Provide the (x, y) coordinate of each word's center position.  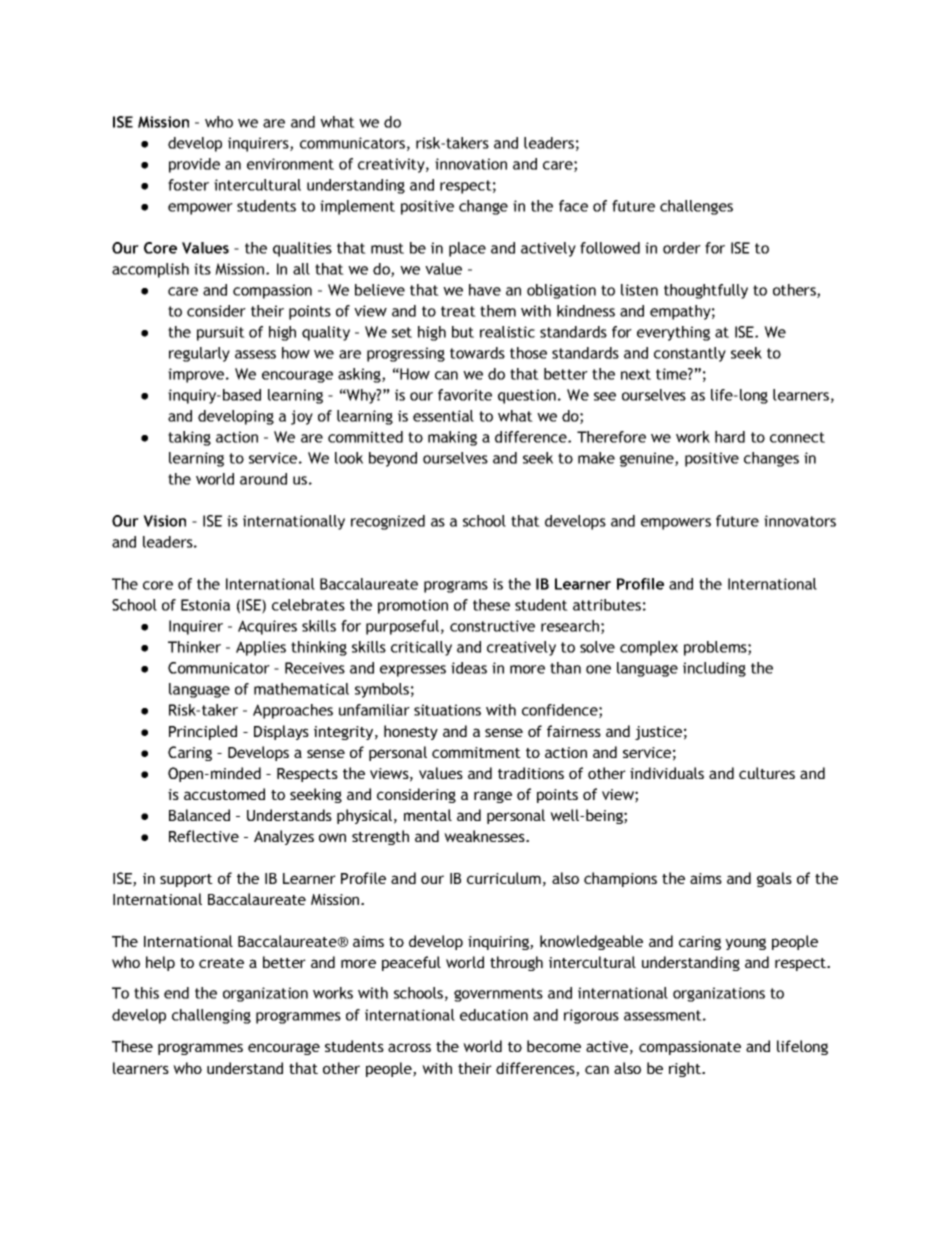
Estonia (205, 605)
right (686, 1069)
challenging (211, 1016)
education (494, 1015)
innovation (471, 164)
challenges (696, 207)
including (714, 669)
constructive (492, 626)
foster (188, 185)
